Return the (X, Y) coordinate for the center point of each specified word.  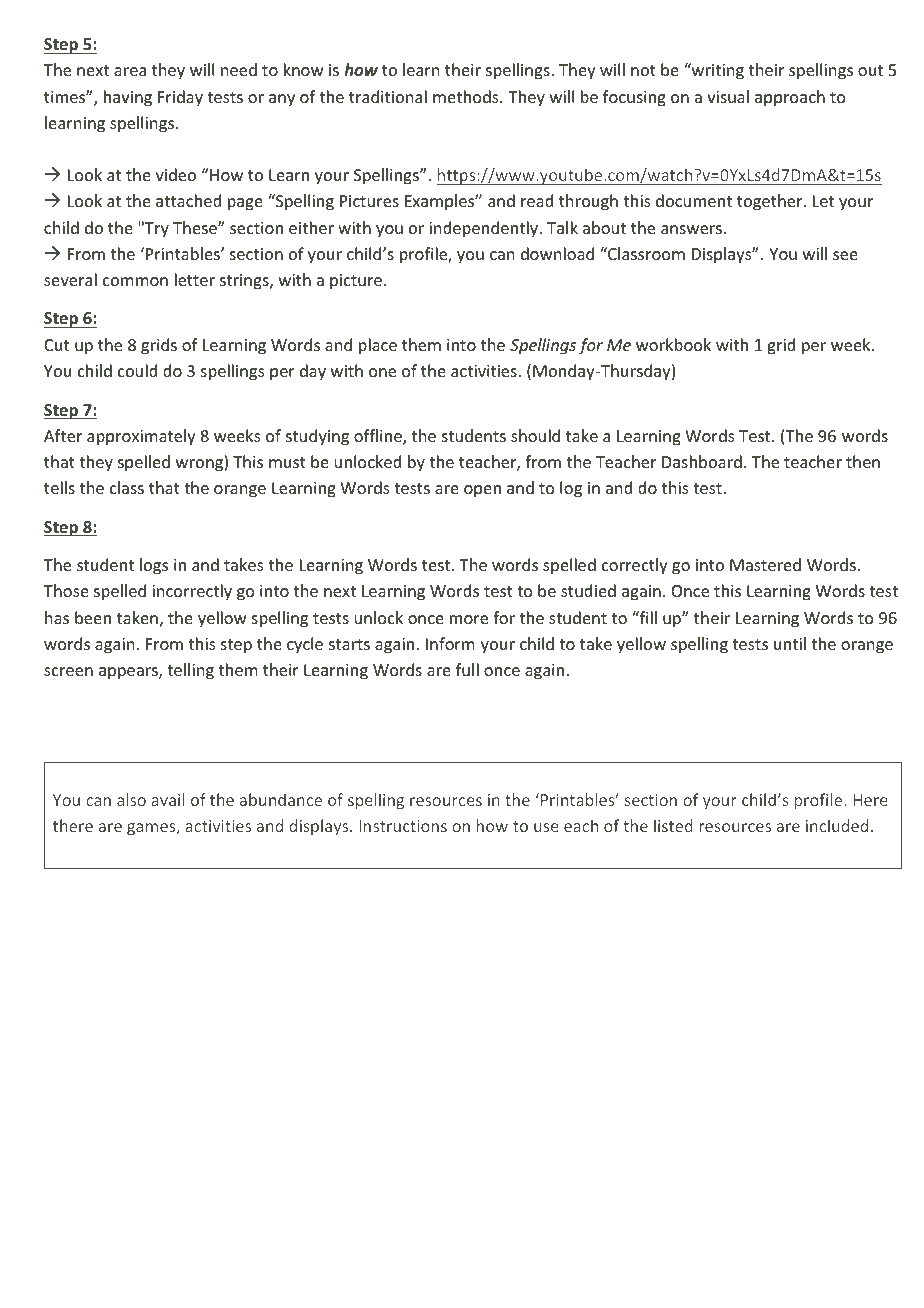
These (196, 227)
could (137, 370)
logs (154, 566)
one (382, 372)
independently (484, 229)
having (128, 98)
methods (467, 96)
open (482, 491)
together (771, 202)
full (467, 669)
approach (790, 98)
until (790, 643)
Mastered (765, 564)
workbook (673, 344)
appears (129, 673)
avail (167, 799)
